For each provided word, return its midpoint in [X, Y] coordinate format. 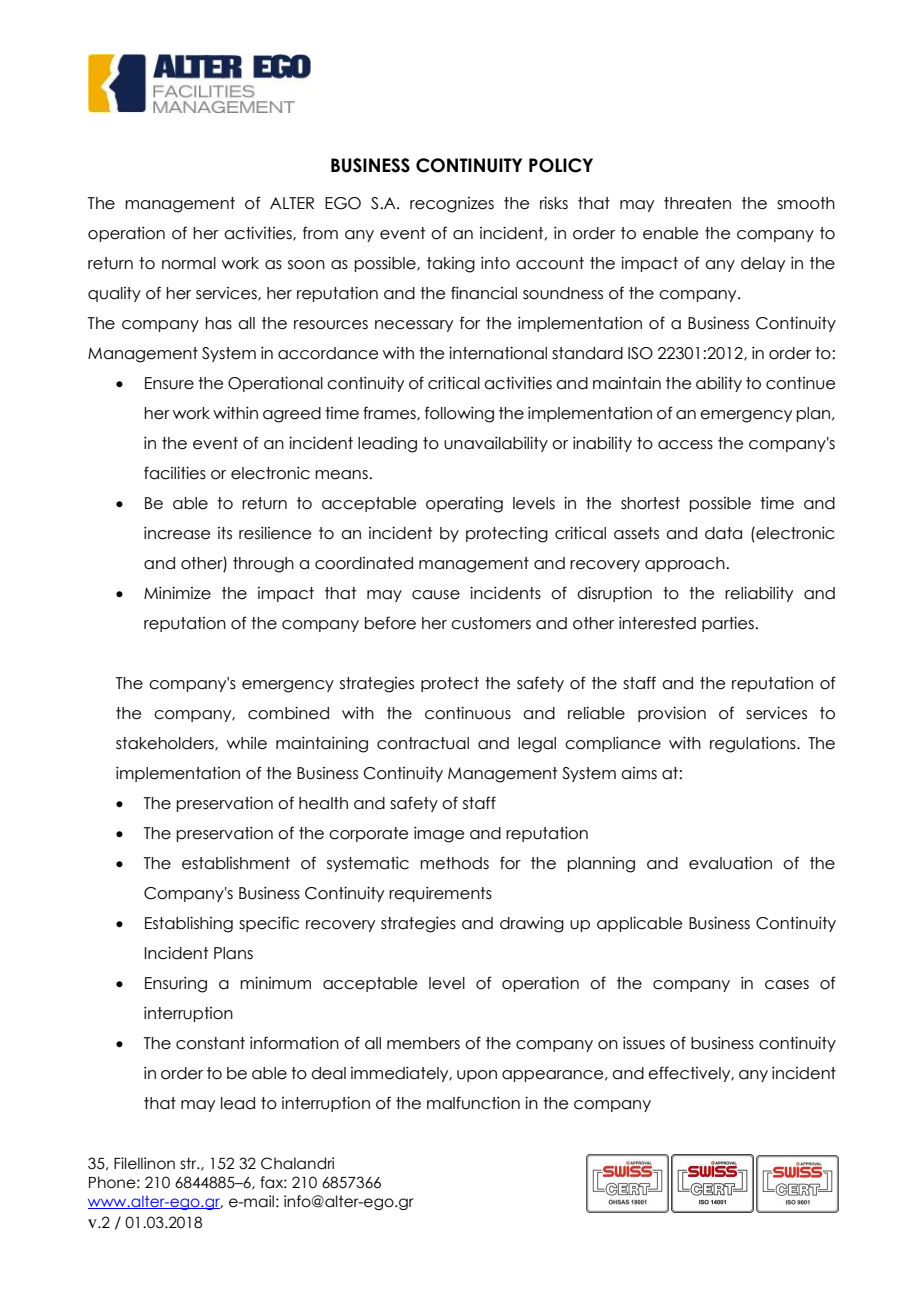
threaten [697, 203]
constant [210, 1043]
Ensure [169, 383]
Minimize [177, 593]
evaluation [730, 863]
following [459, 414]
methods [454, 863]
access [685, 445]
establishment [236, 863]
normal [189, 263]
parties [729, 624]
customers [491, 623]
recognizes [452, 205]
